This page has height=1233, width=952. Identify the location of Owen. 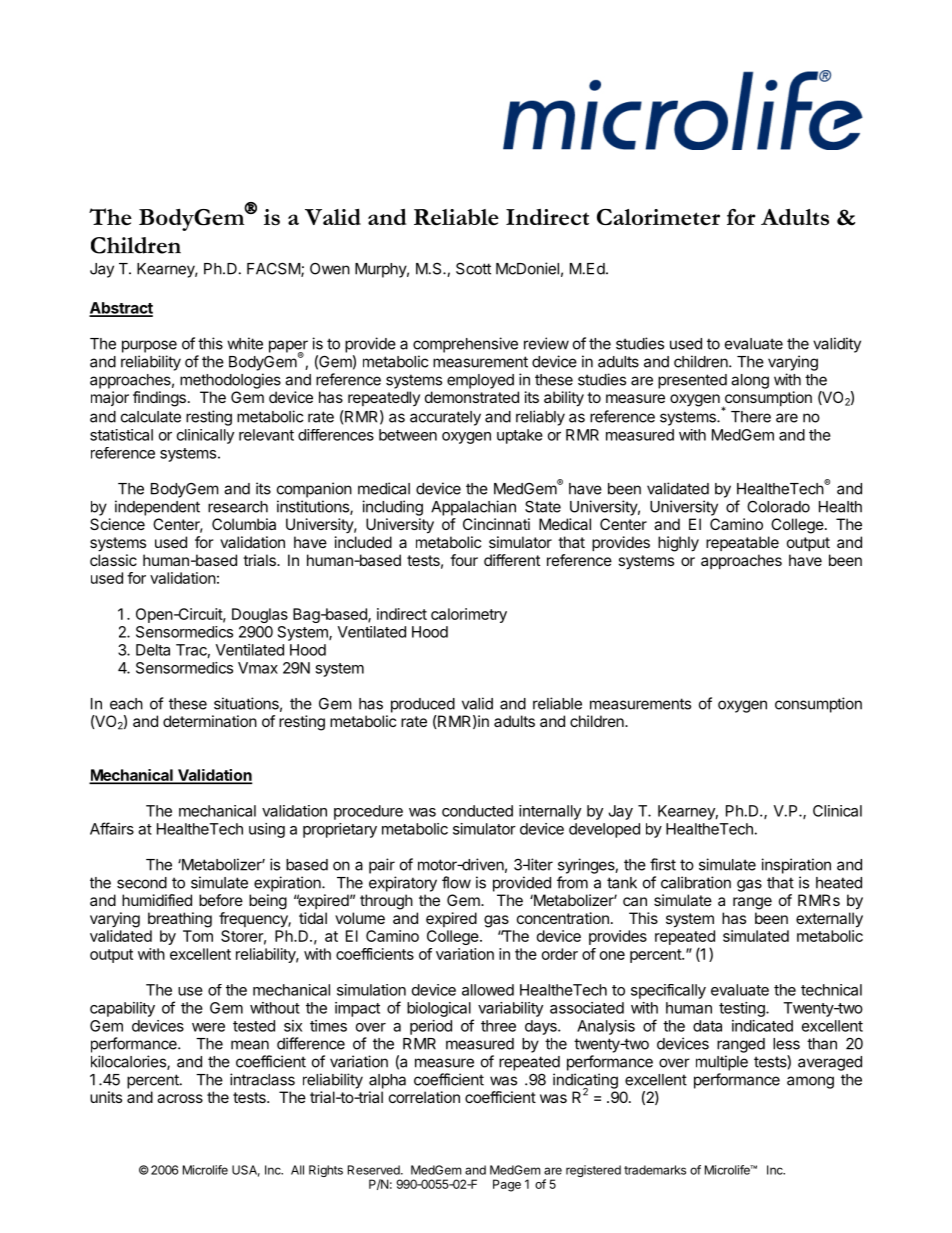
(330, 269).
